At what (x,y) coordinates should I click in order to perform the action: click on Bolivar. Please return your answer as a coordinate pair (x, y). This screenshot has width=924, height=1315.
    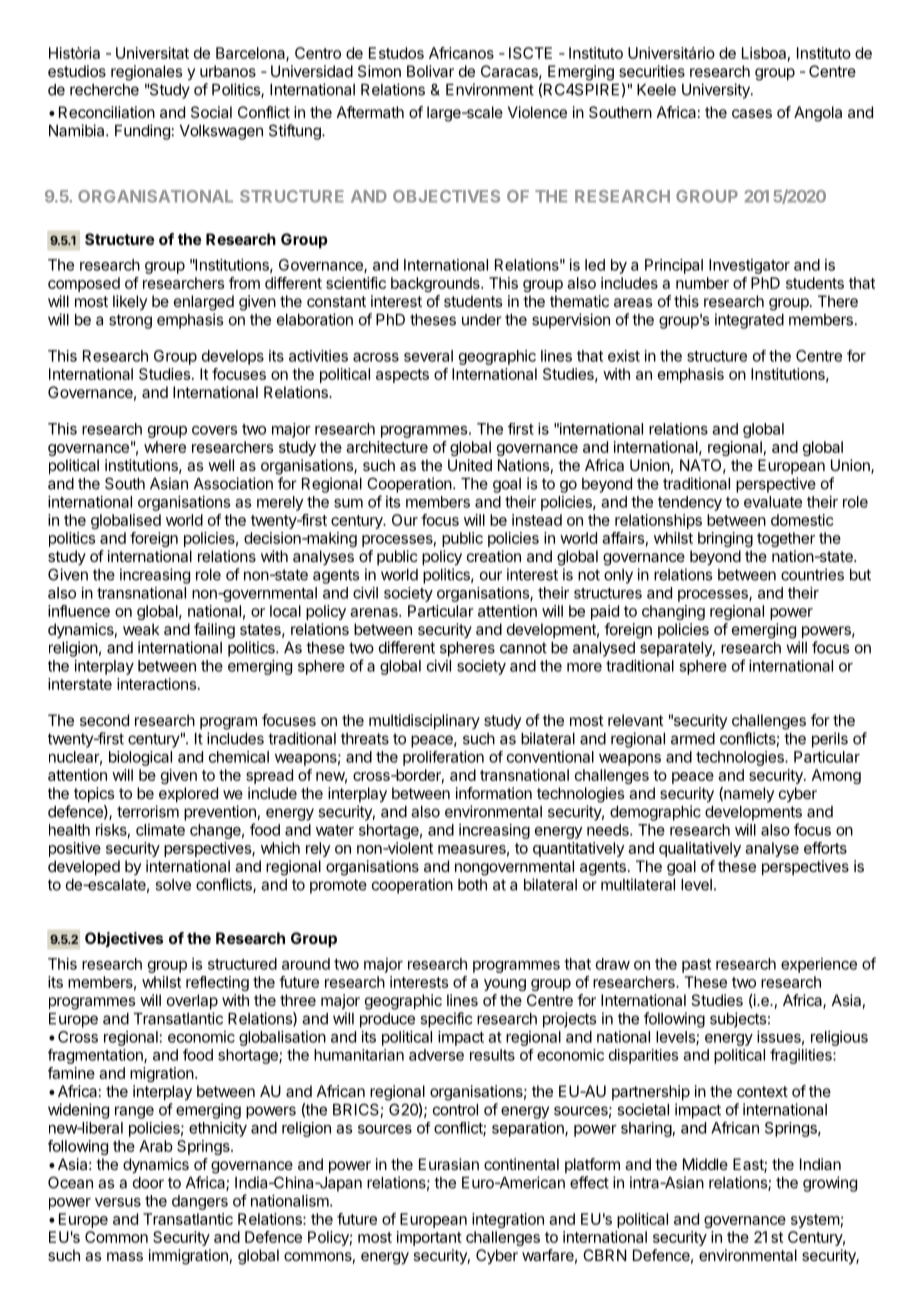
    Looking at the image, I should click on (430, 71).
